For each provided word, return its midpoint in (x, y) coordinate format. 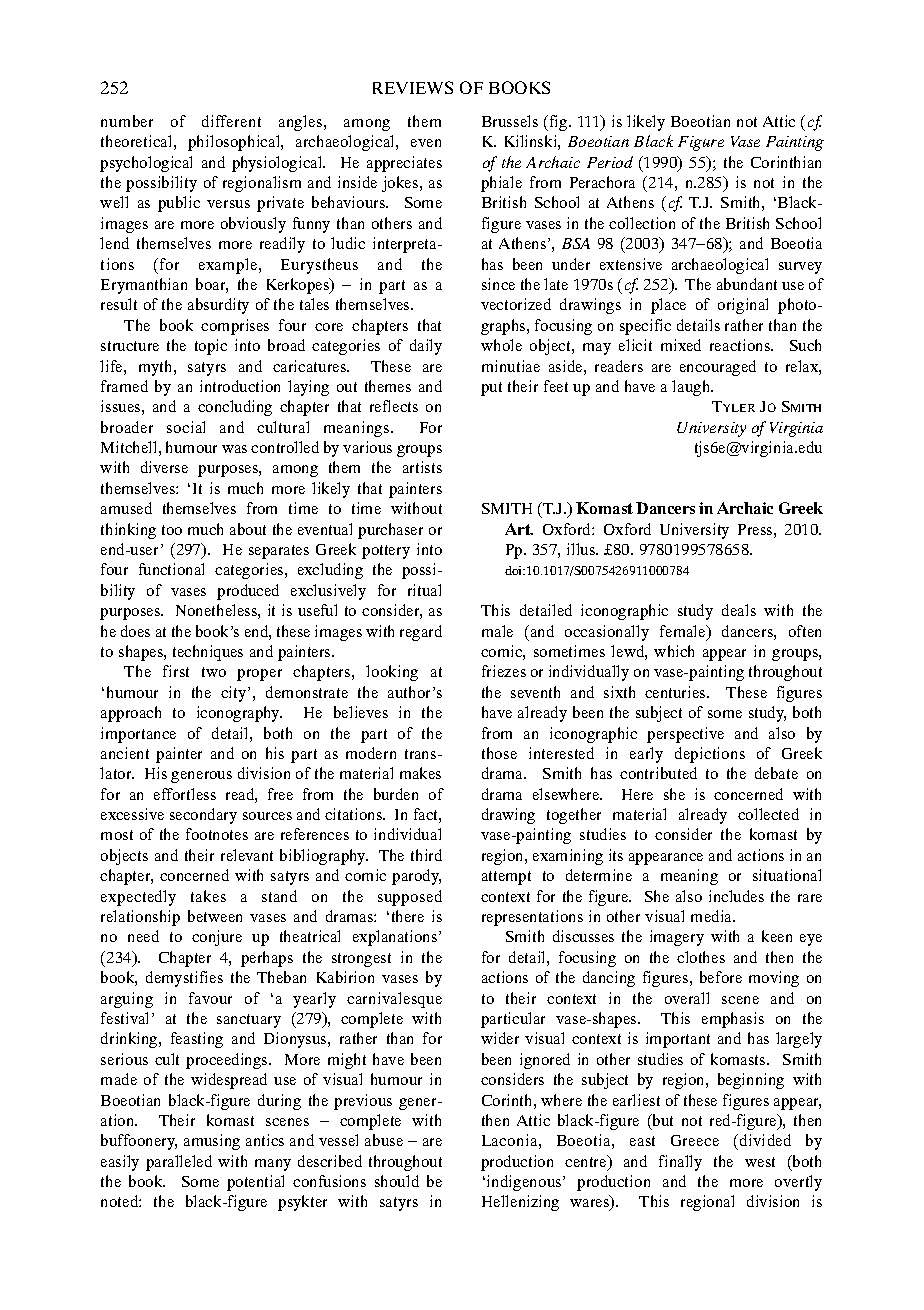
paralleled (179, 1163)
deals (739, 610)
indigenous (525, 1183)
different (231, 121)
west (760, 1162)
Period (610, 162)
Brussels (510, 121)
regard (421, 633)
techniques (208, 653)
